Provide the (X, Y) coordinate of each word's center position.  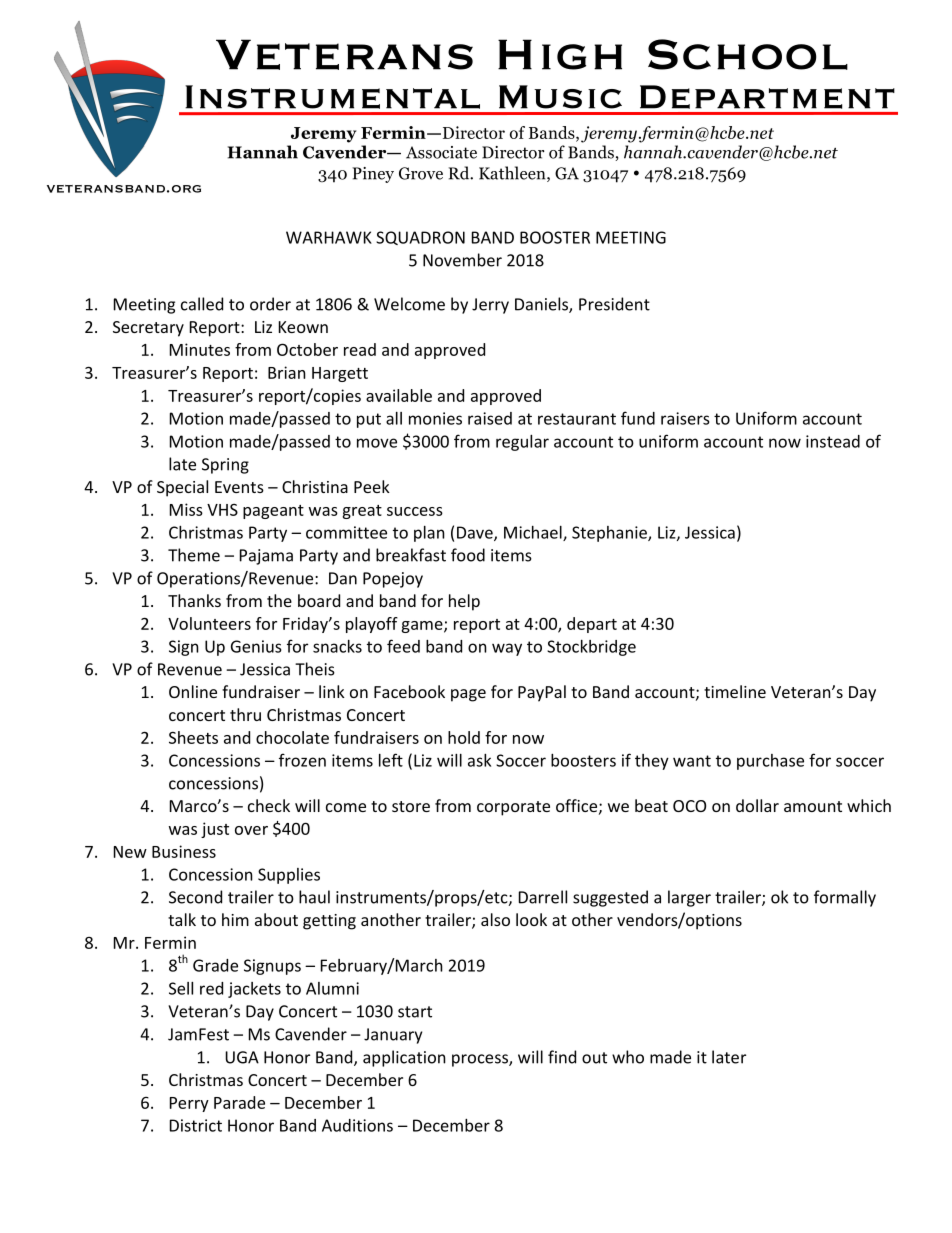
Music (560, 97)
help (464, 602)
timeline (735, 691)
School (748, 54)
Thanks (194, 600)
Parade (239, 1102)
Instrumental (332, 97)
